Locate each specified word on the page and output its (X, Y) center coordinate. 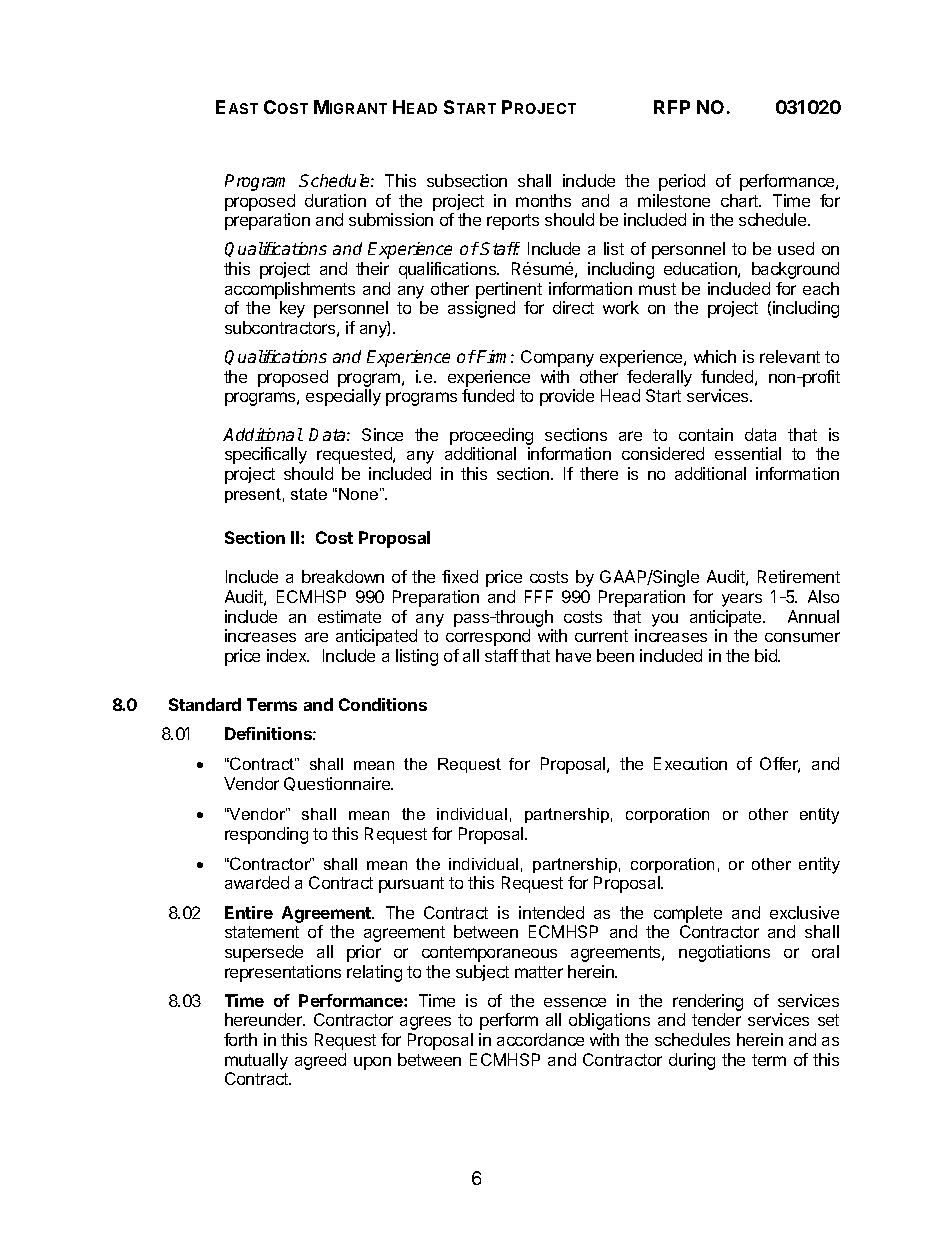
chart (741, 200)
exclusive (804, 912)
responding (266, 835)
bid (767, 655)
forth (240, 1039)
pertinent (509, 290)
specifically (266, 455)
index (288, 655)
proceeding (491, 438)
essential (748, 453)
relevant (790, 356)
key (292, 309)
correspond (488, 637)
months (543, 200)
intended (551, 912)
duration (335, 200)
